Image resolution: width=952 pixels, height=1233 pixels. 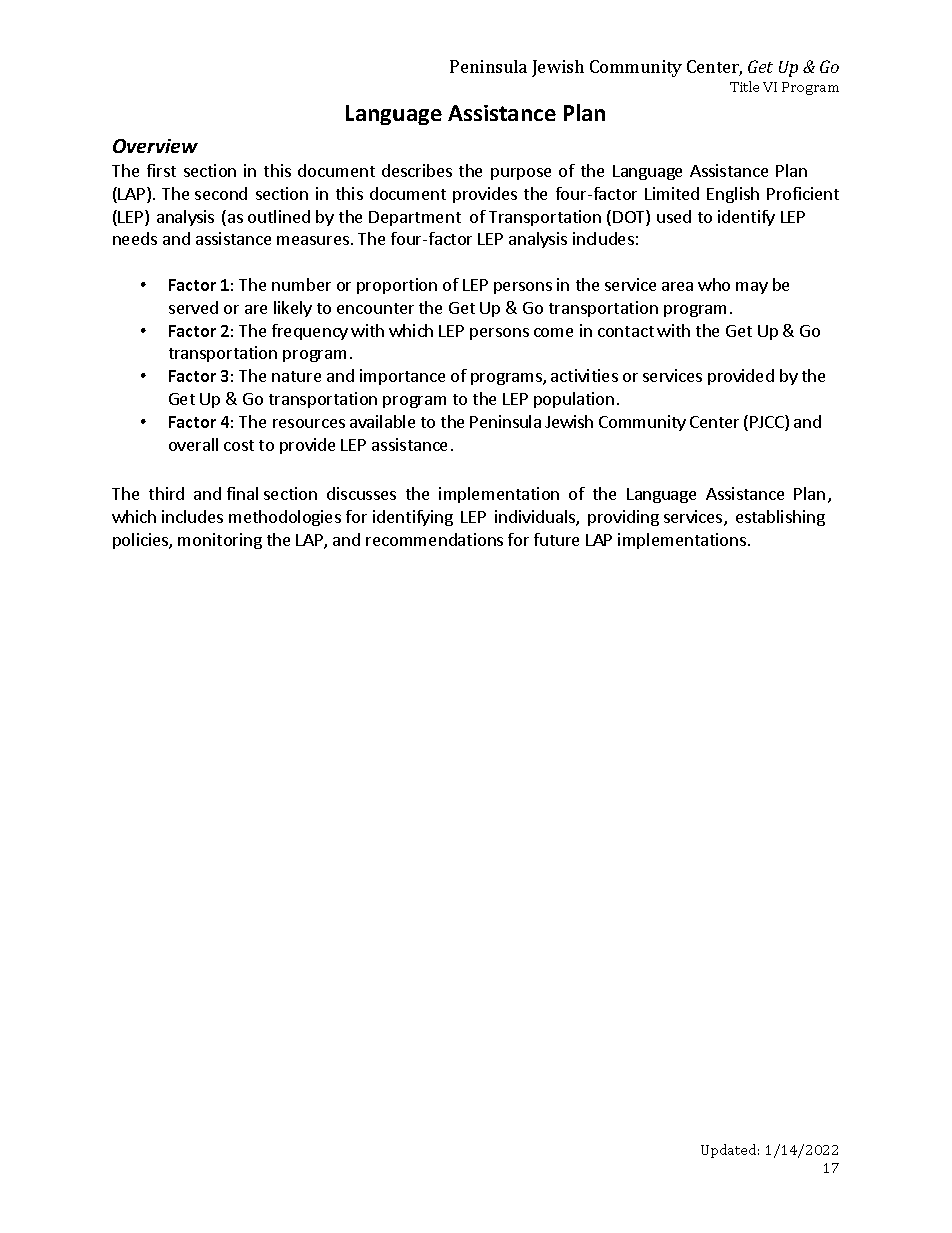 What do you see at coordinates (744, 86) in the image?
I see `Title` at bounding box center [744, 86].
